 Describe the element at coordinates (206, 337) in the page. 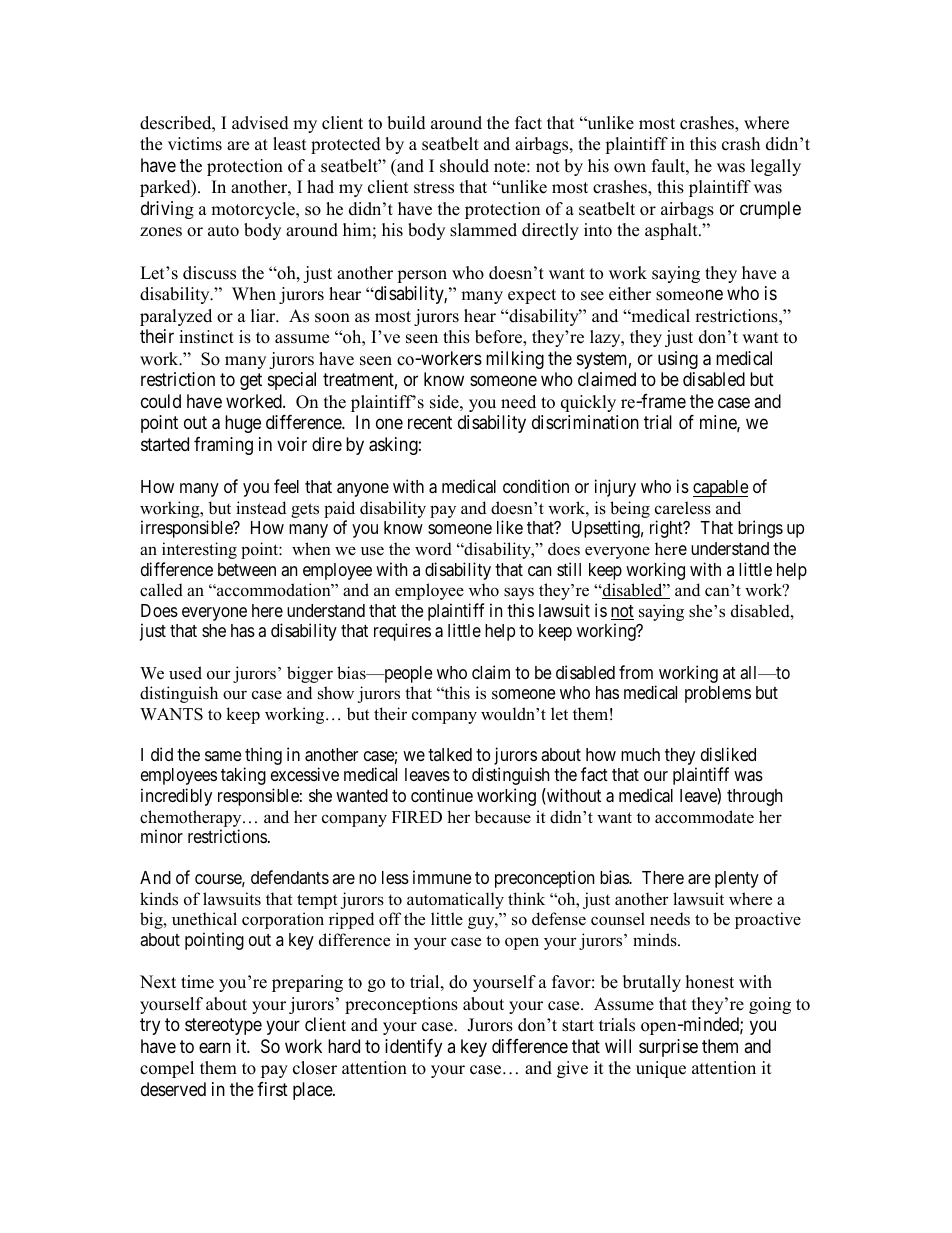

I see `instinct` at that location.
